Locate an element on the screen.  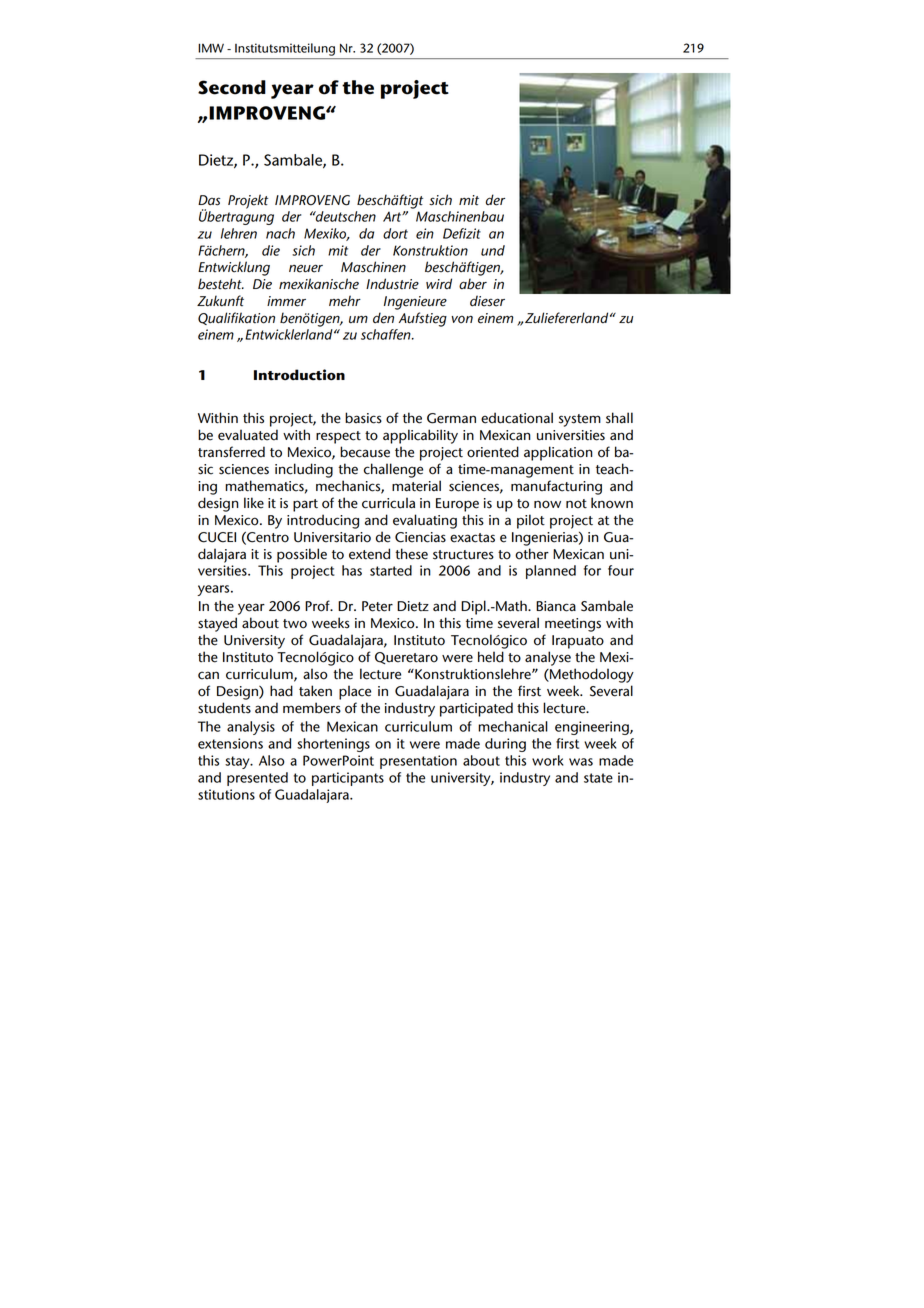
dort is located at coordinates (395, 233).
